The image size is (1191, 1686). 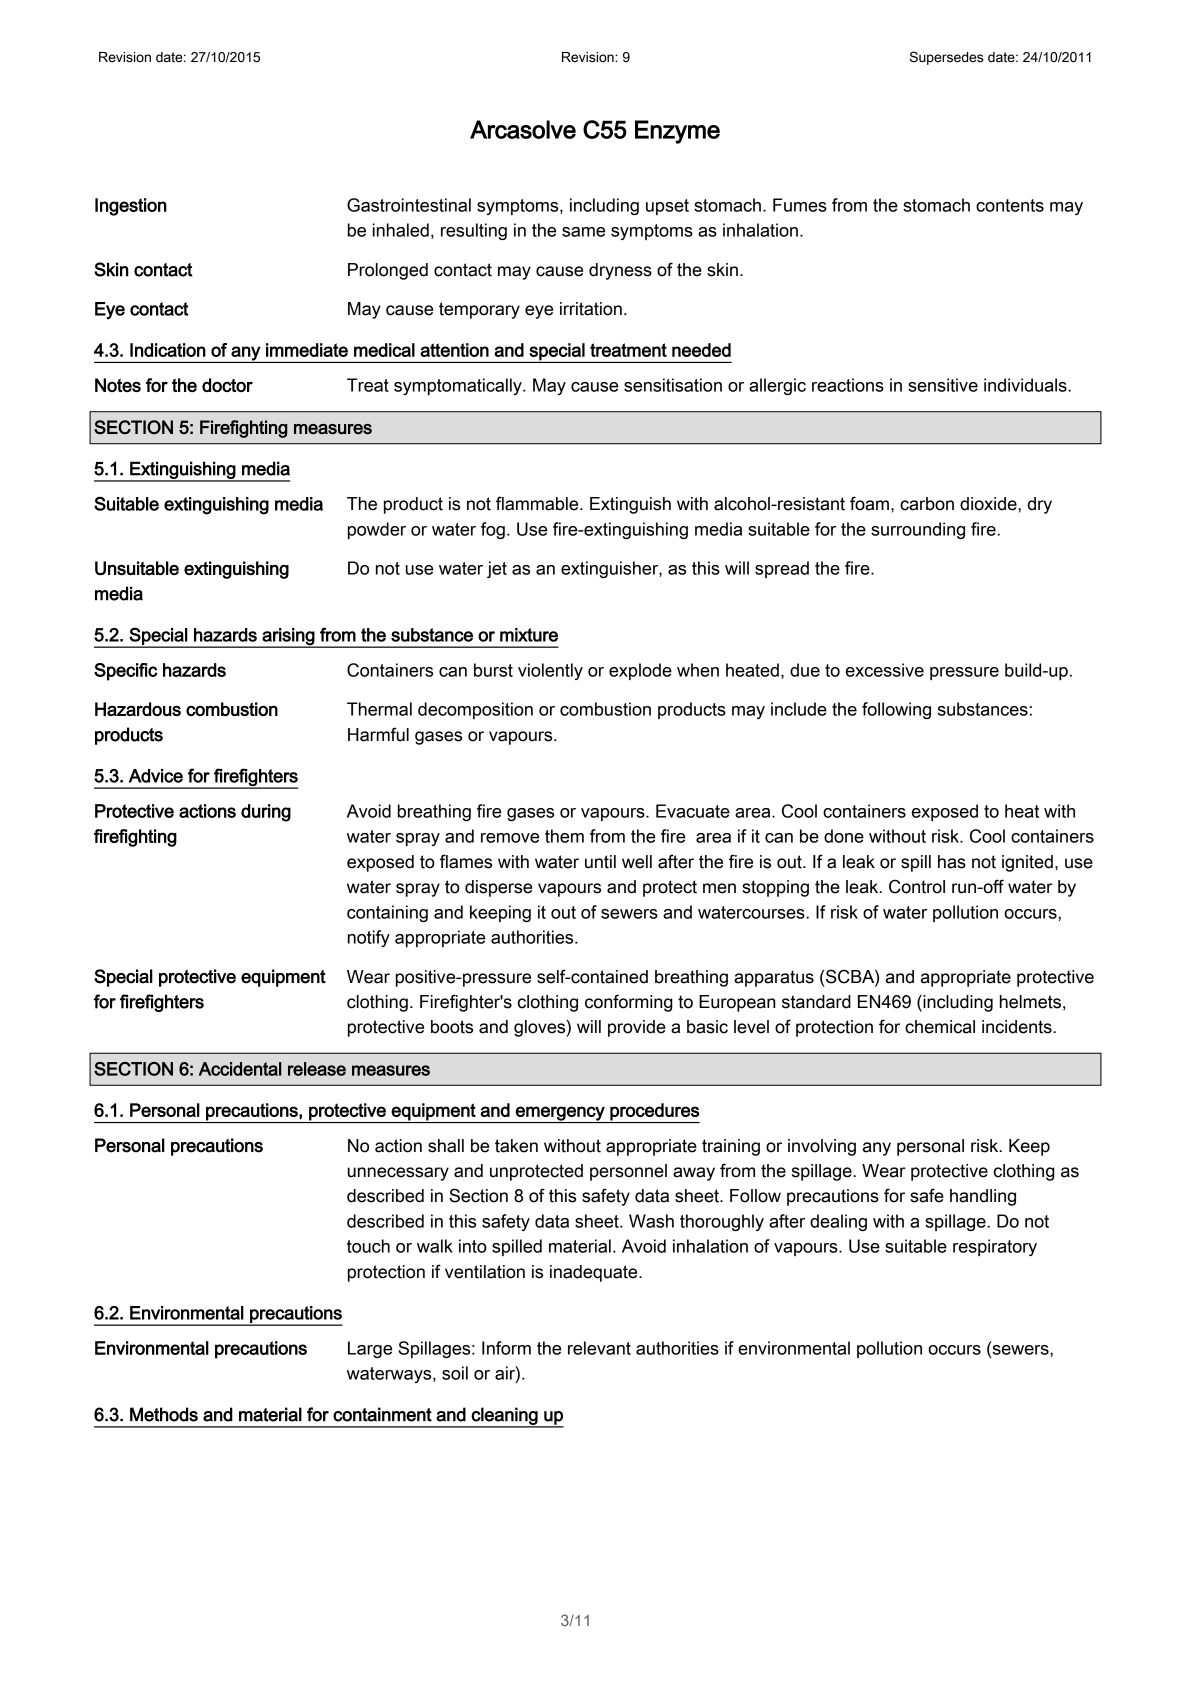 What do you see at coordinates (599, 1348) in the screenshot?
I see `relevant` at bounding box center [599, 1348].
